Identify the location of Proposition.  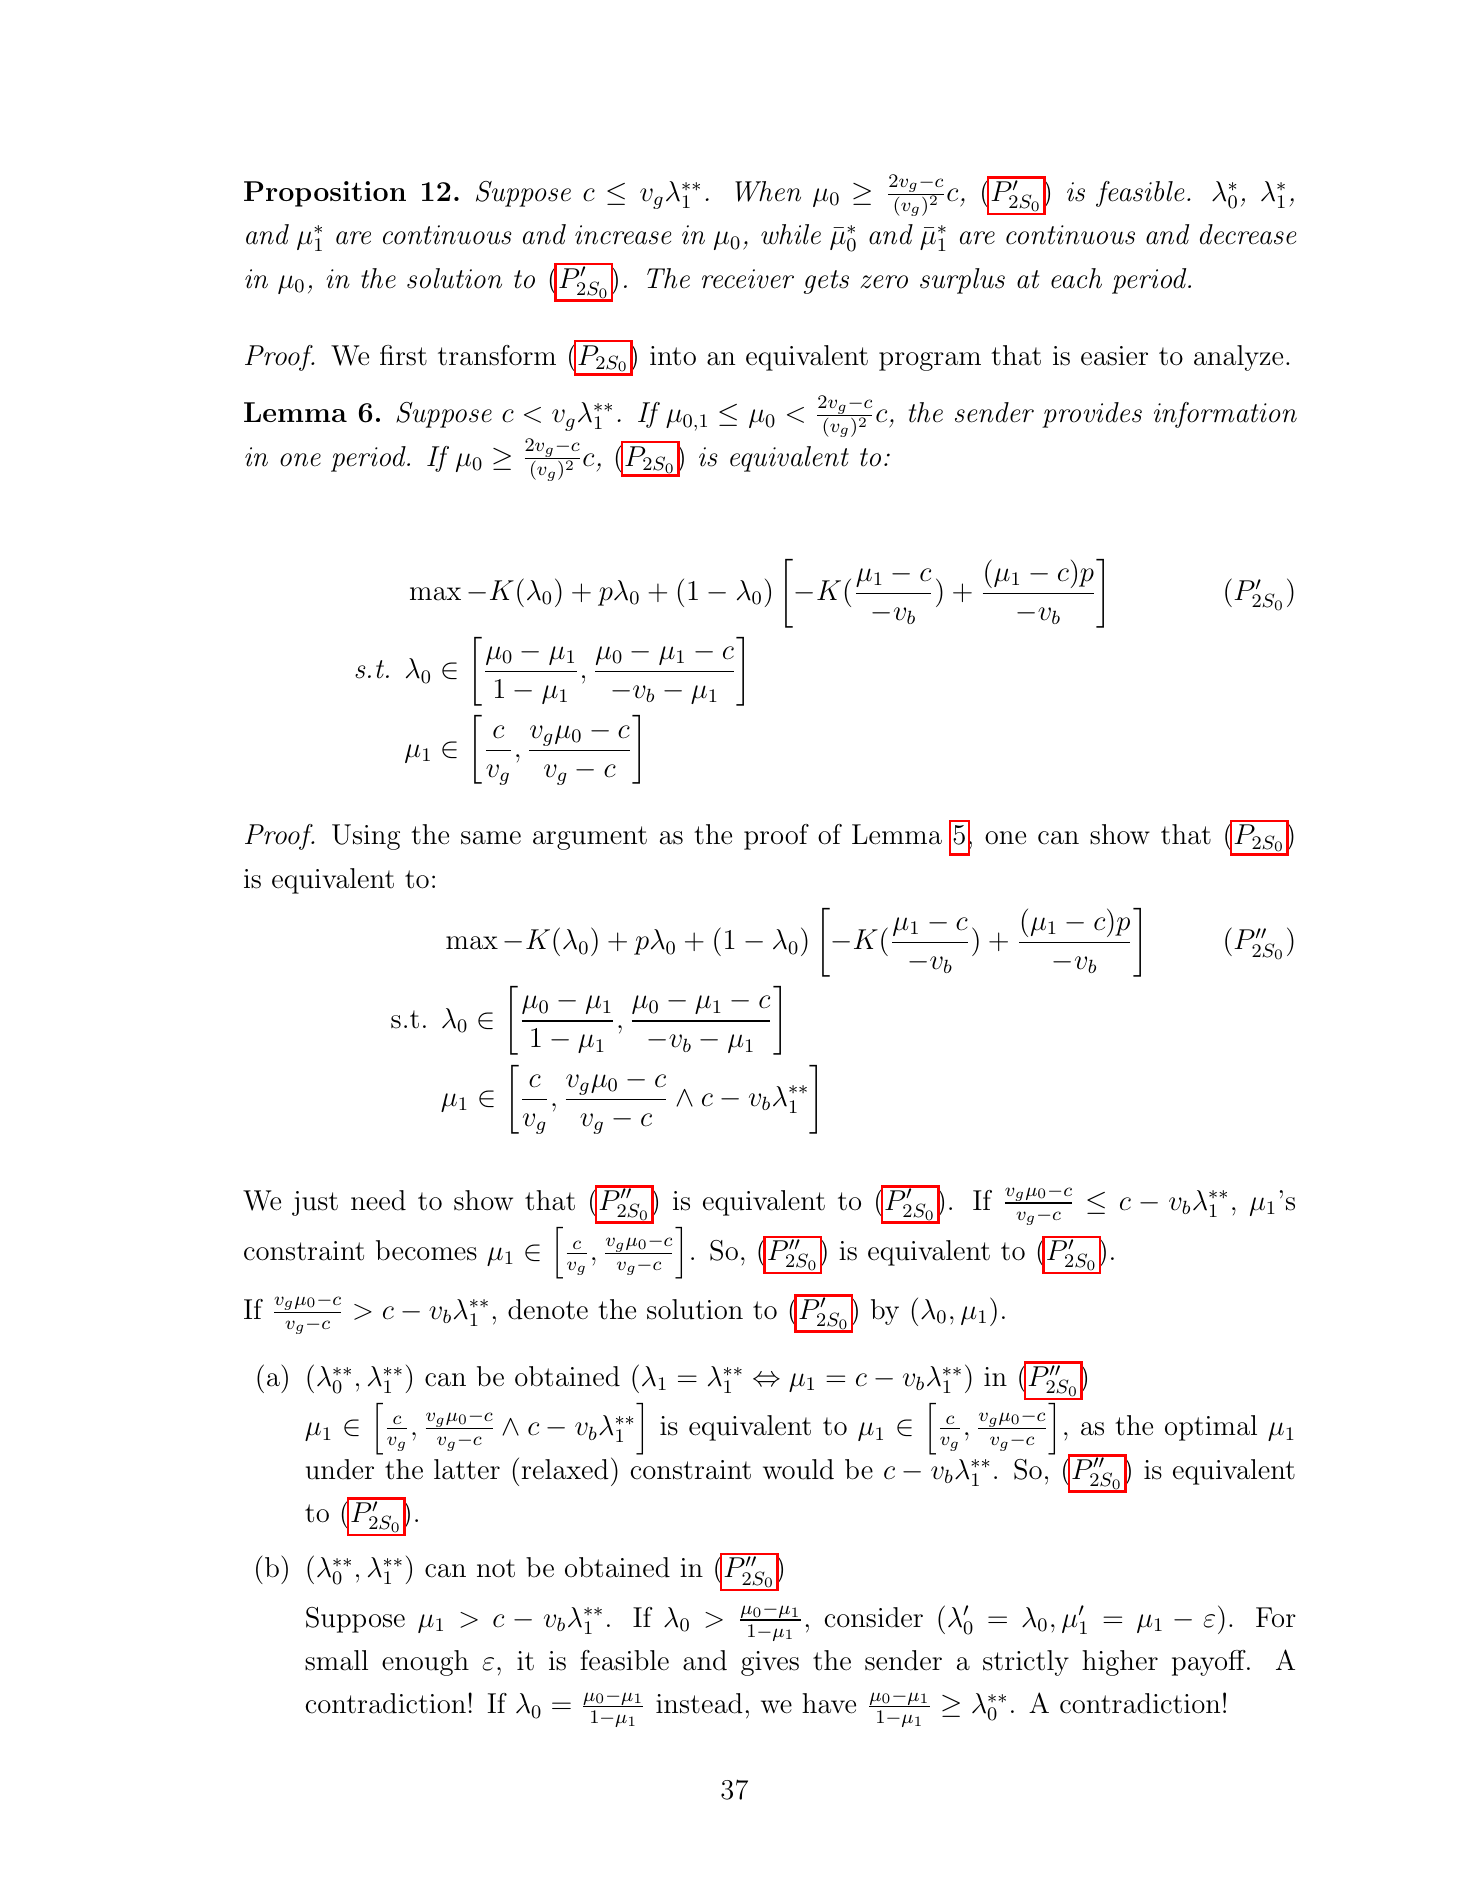
(325, 194).
